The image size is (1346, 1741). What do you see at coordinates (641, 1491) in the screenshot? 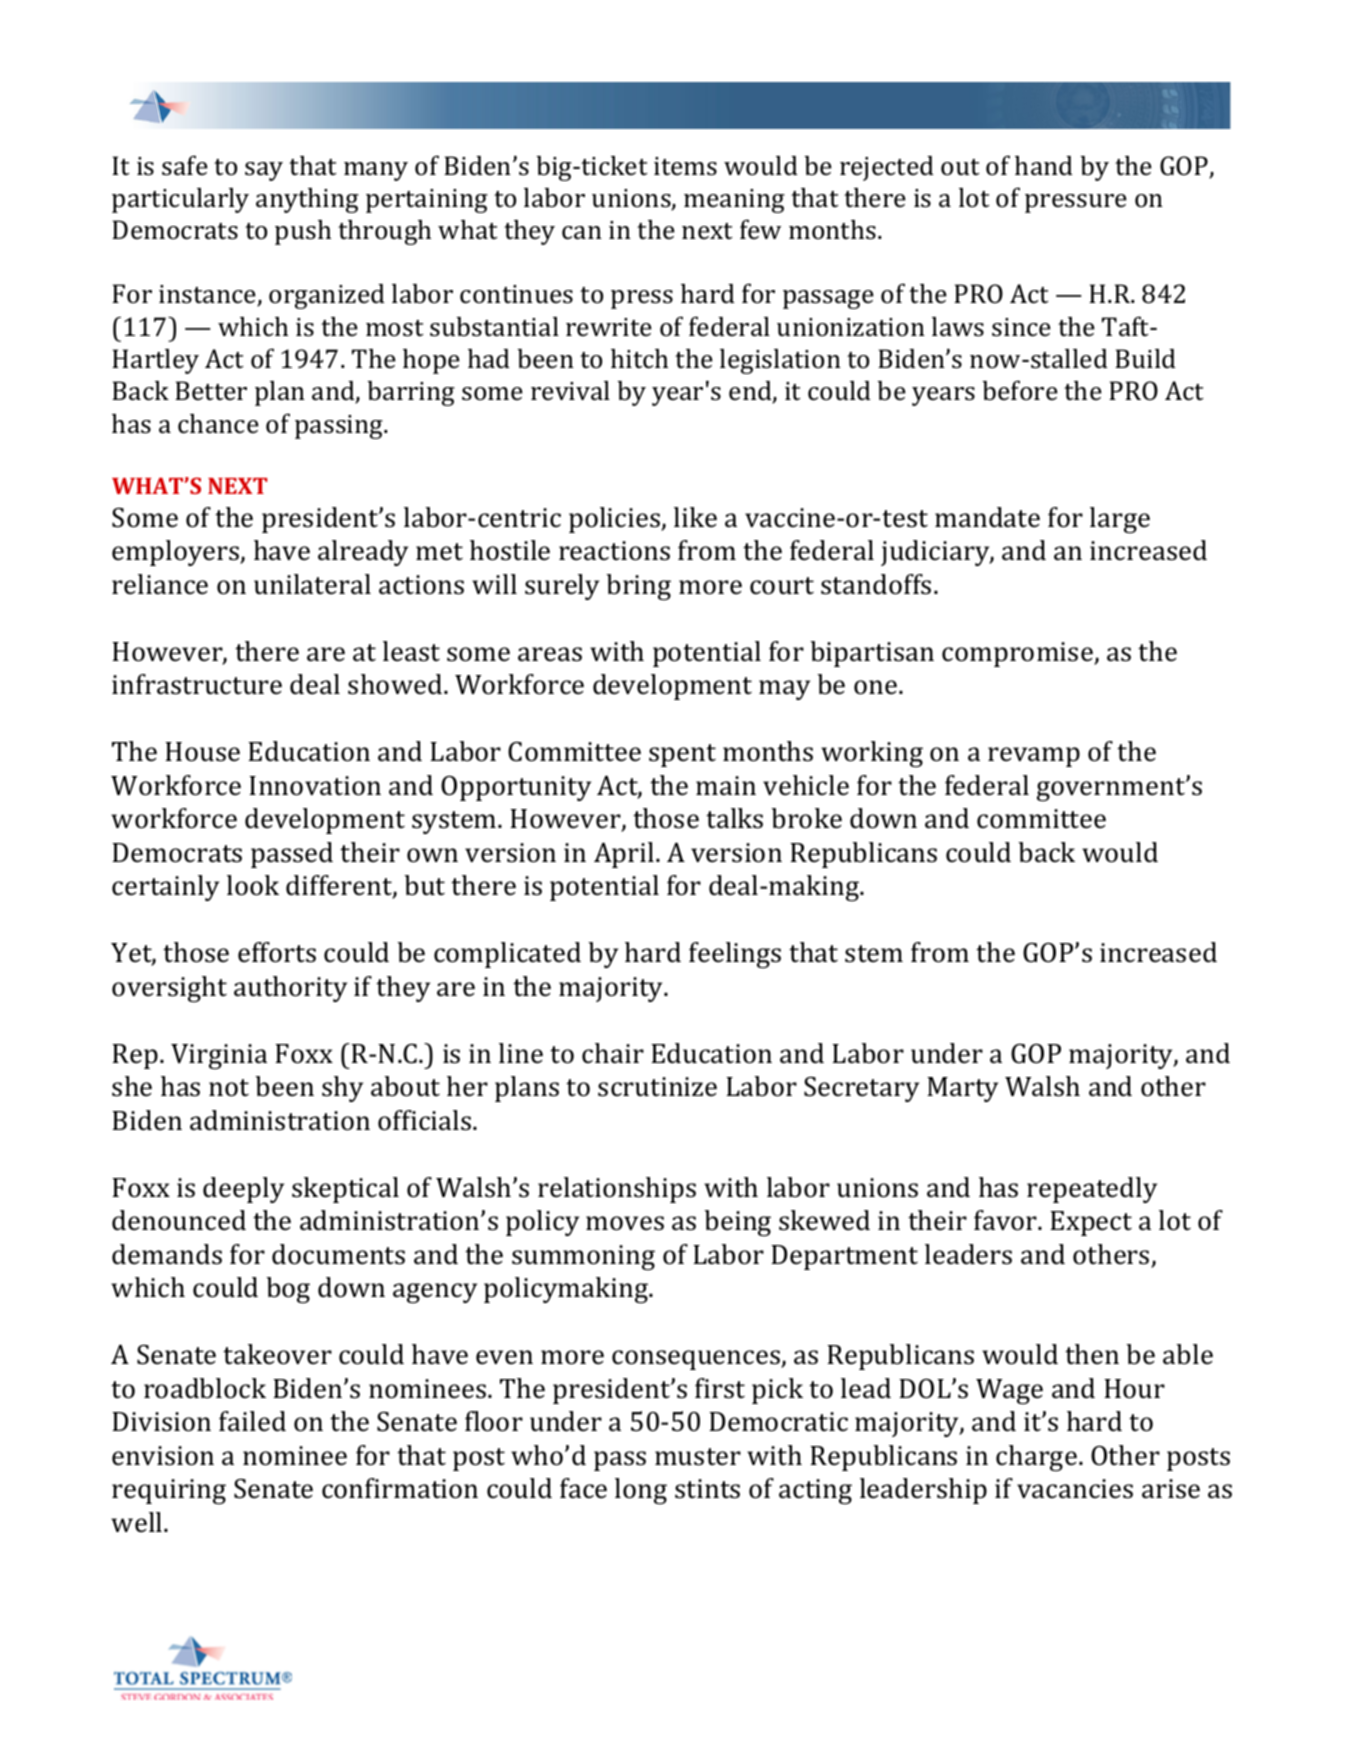
I see `long` at bounding box center [641, 1491].
